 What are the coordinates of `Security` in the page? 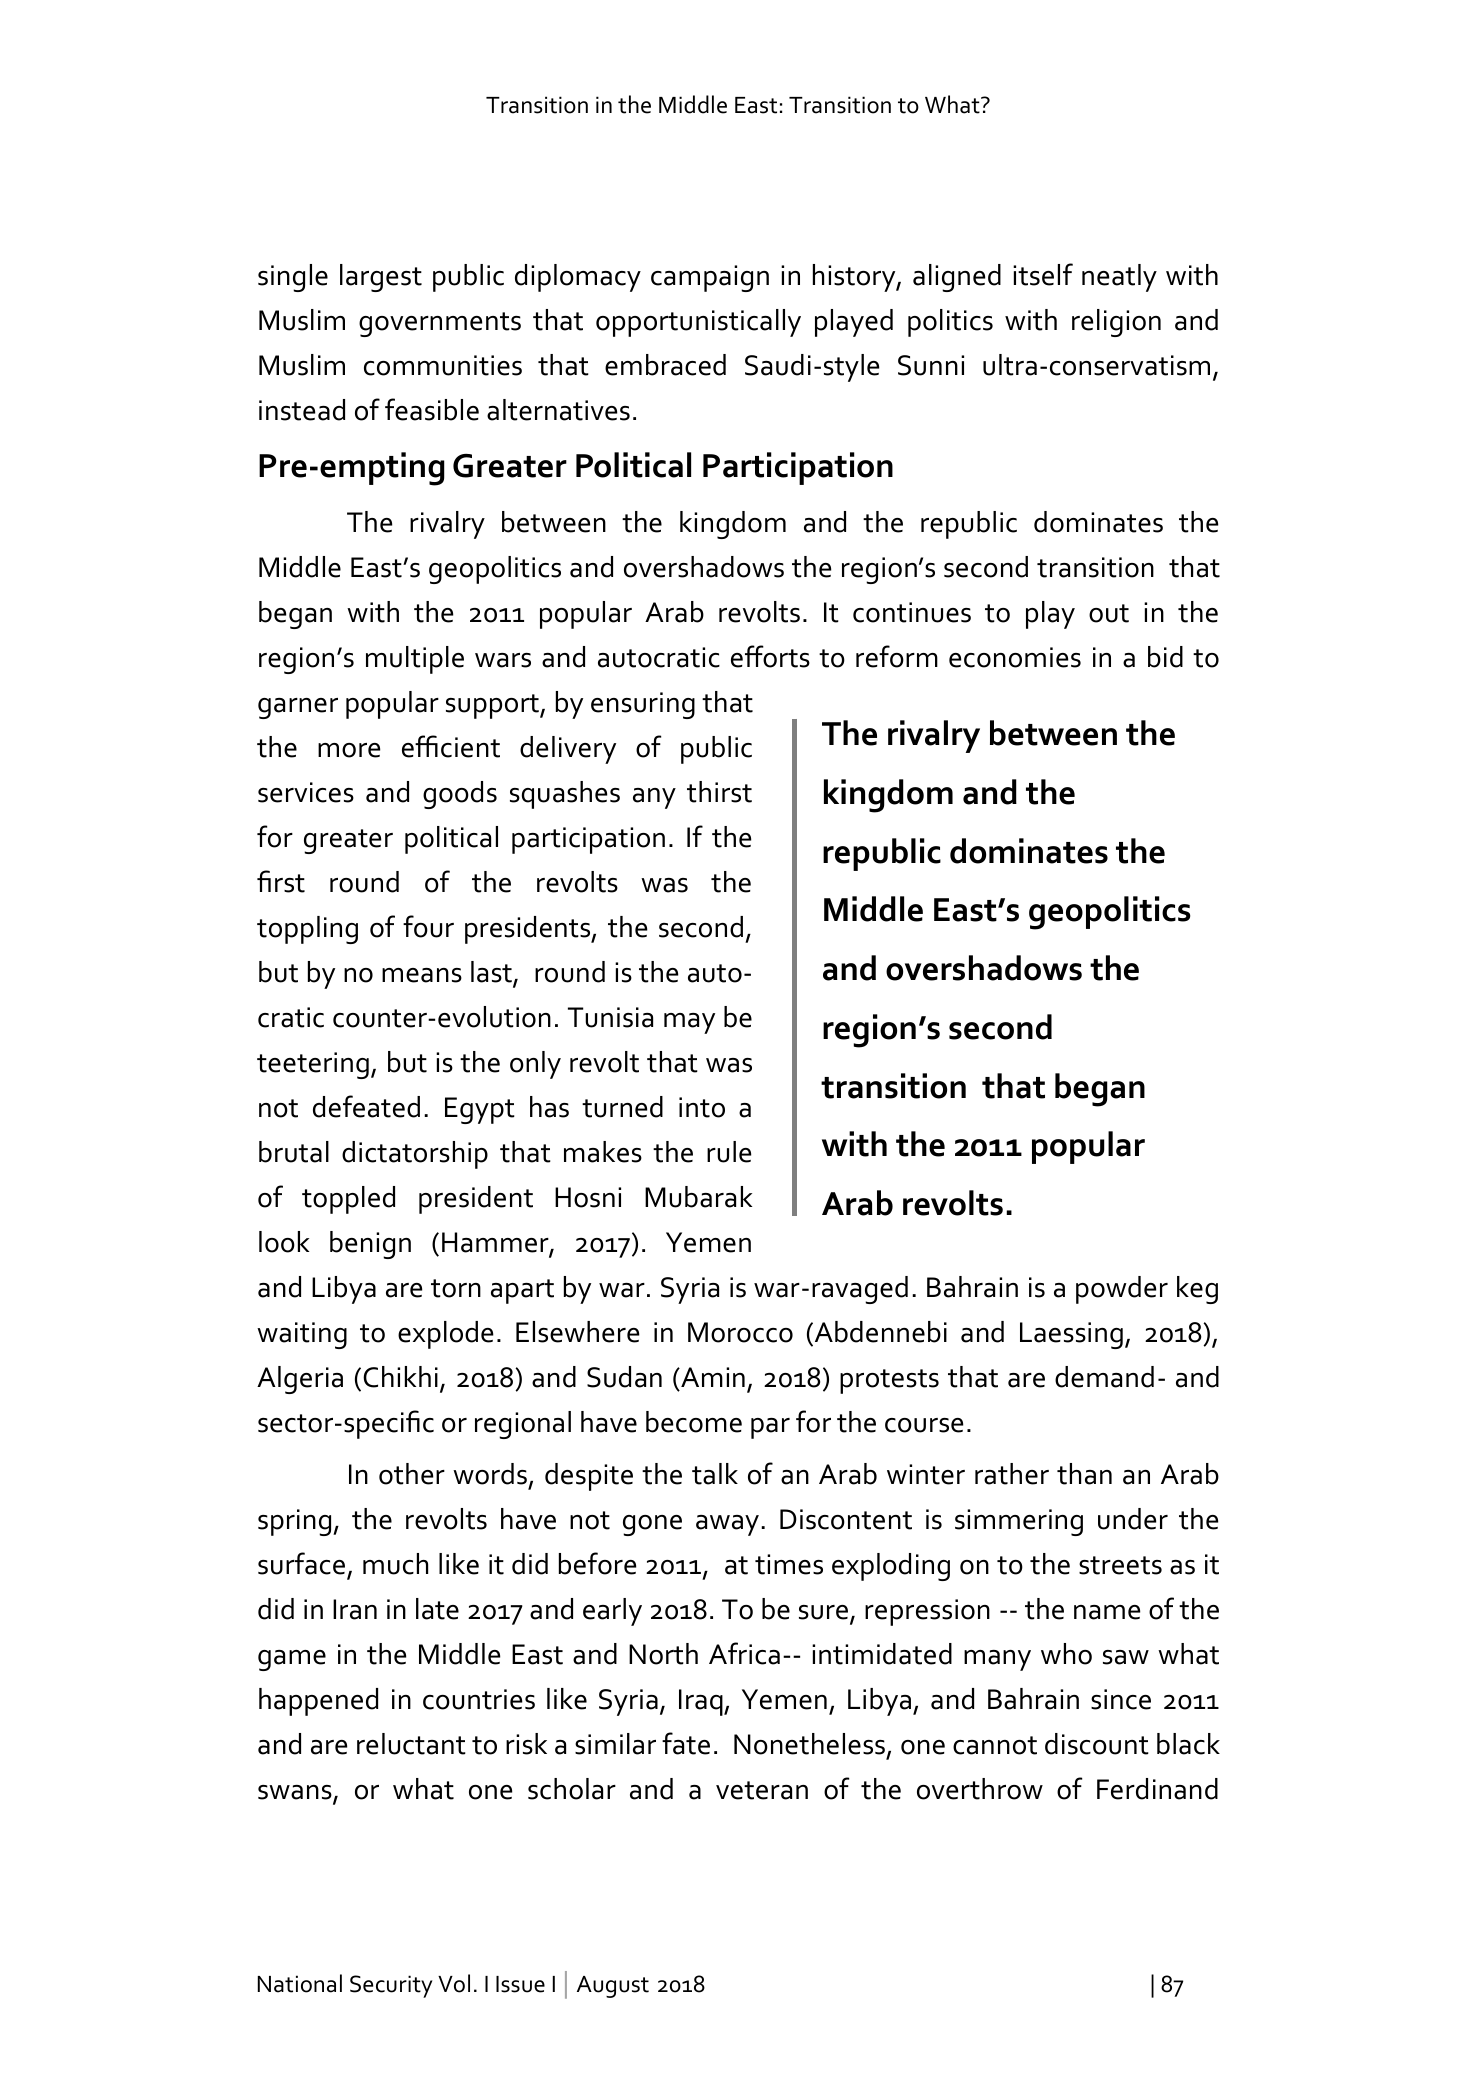 It's located at (391, 1986).
